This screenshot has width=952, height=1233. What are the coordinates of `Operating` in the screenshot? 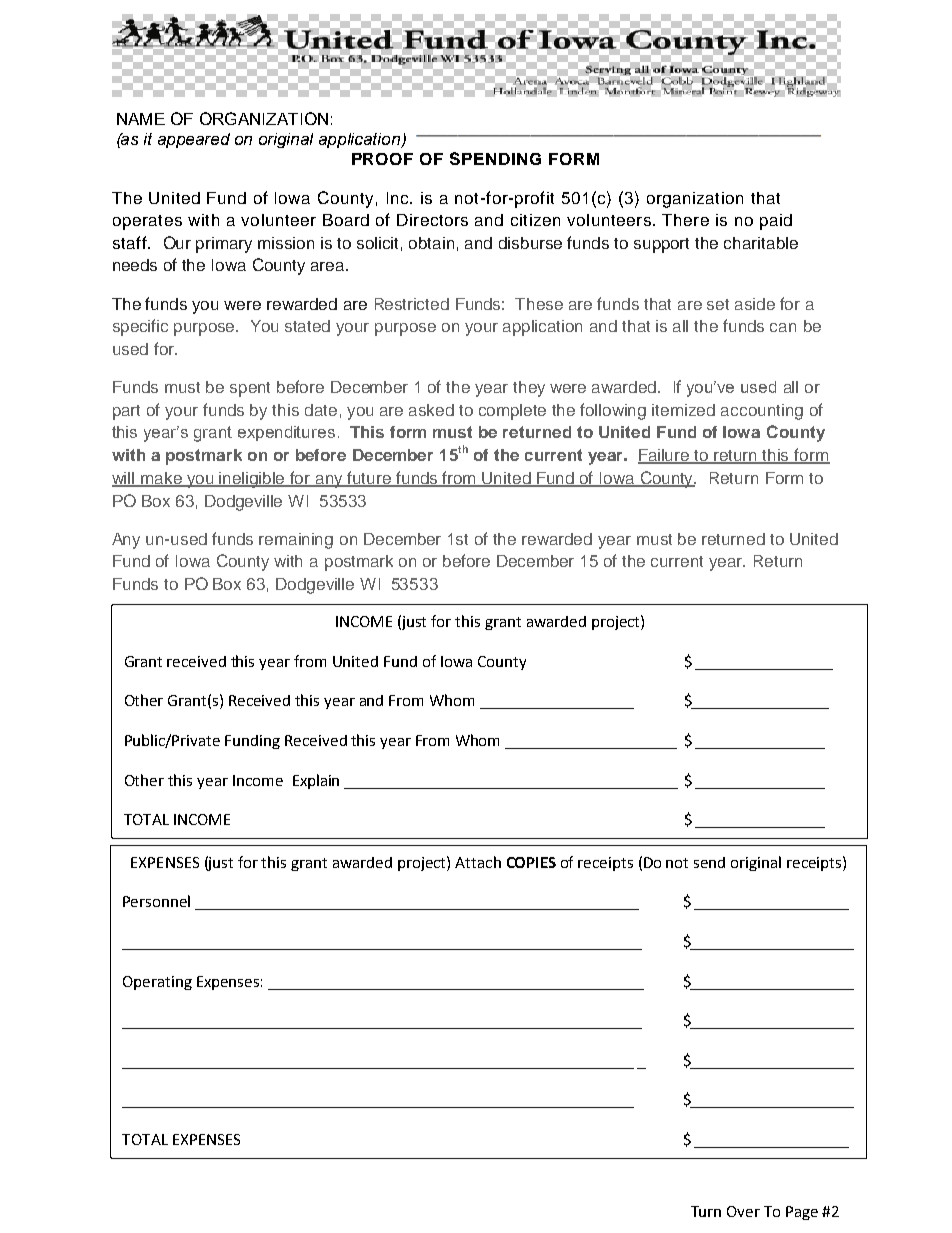 It's located at (157, 983).
